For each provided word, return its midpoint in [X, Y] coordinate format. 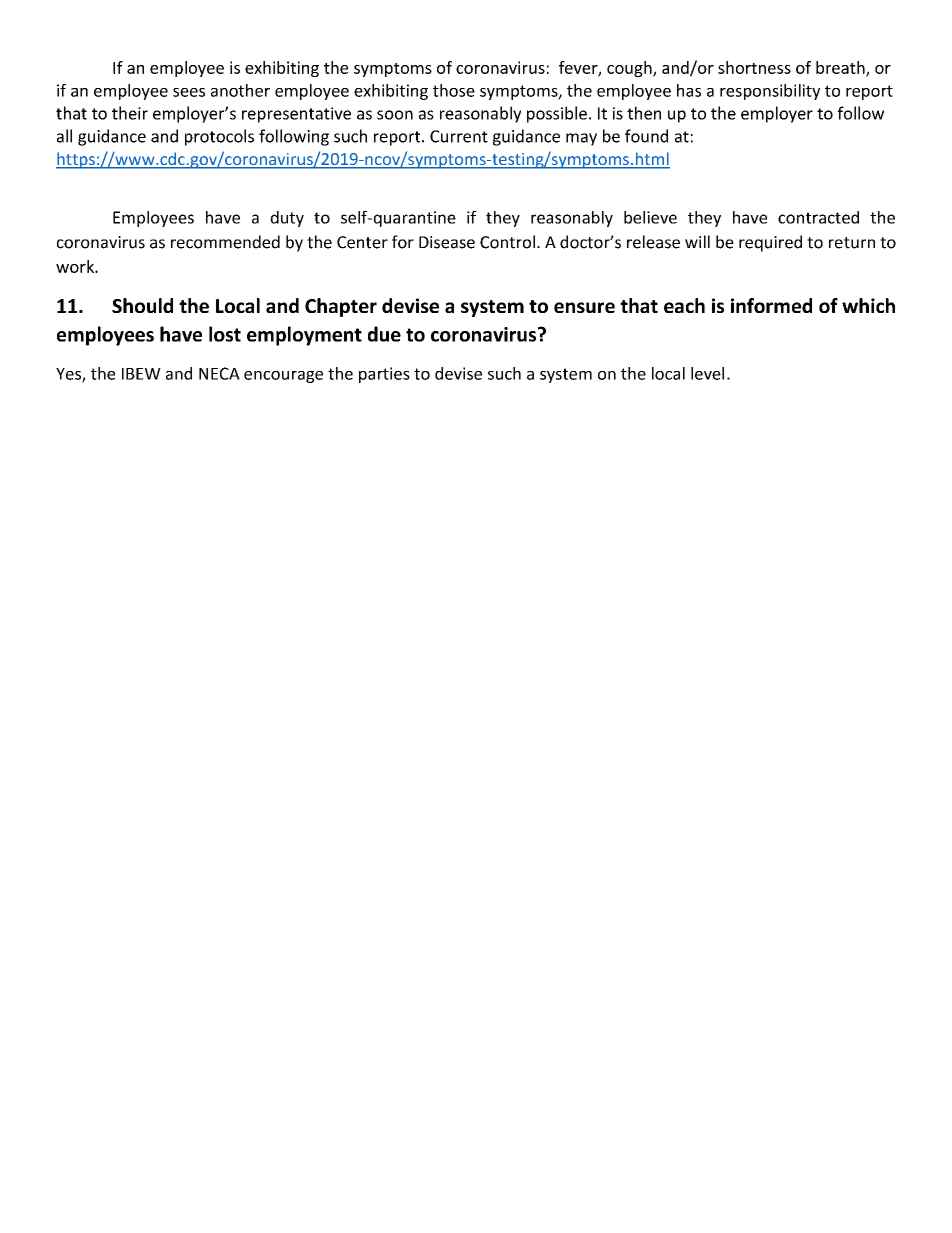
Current [459, 136]
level [707, 373]
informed [771, 305]
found [646, 136]
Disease [447, 242]
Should [142, 305]
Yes [69, 375]
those [454, 90]
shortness [754, 67]
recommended [225, 242]
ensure [584, 307]
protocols [219, 137]
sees [189, 92]
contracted [818, 217]
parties [384, 375]
